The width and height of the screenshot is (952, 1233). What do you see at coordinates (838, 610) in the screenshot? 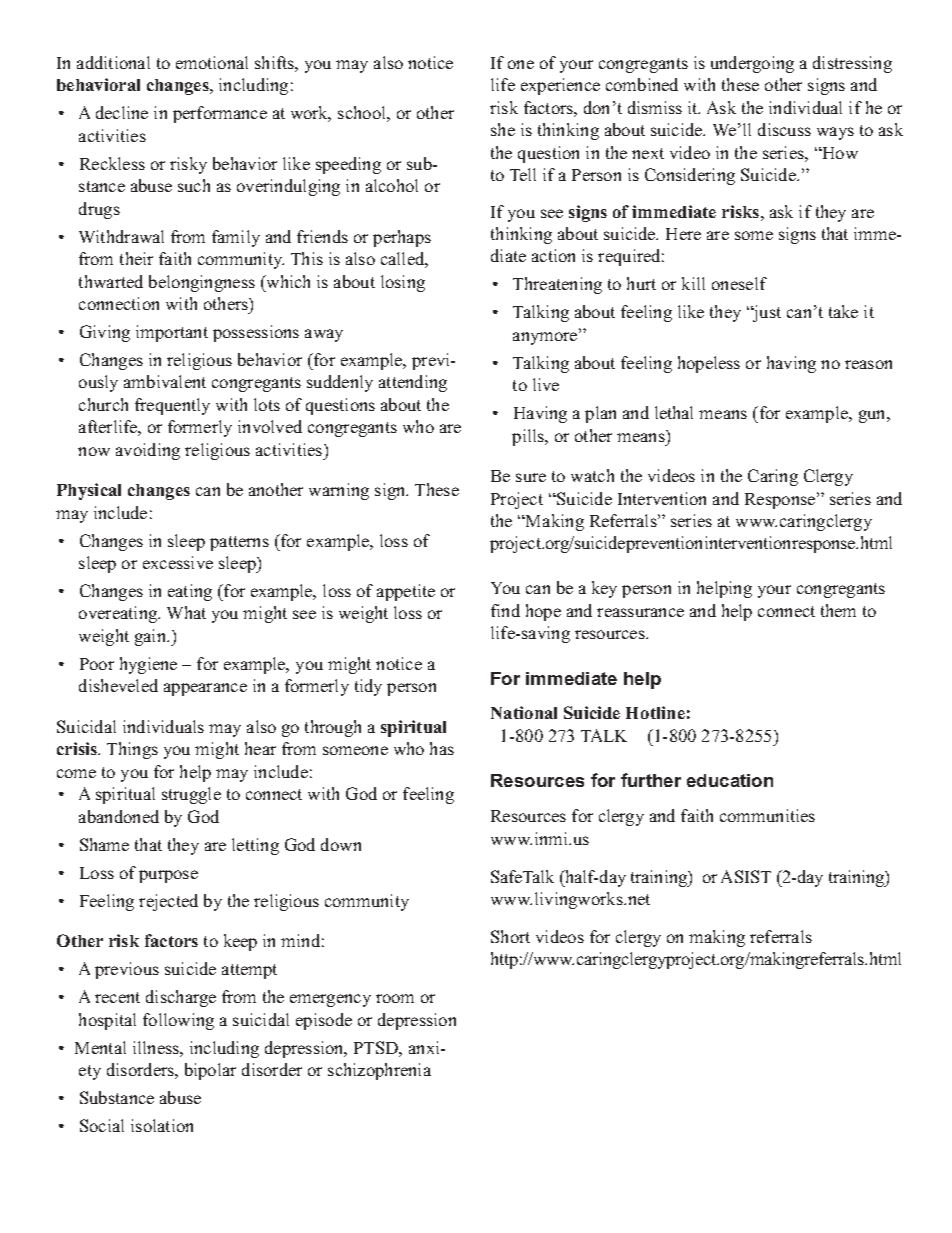
I see `them` at bounding box center [838, 610].
